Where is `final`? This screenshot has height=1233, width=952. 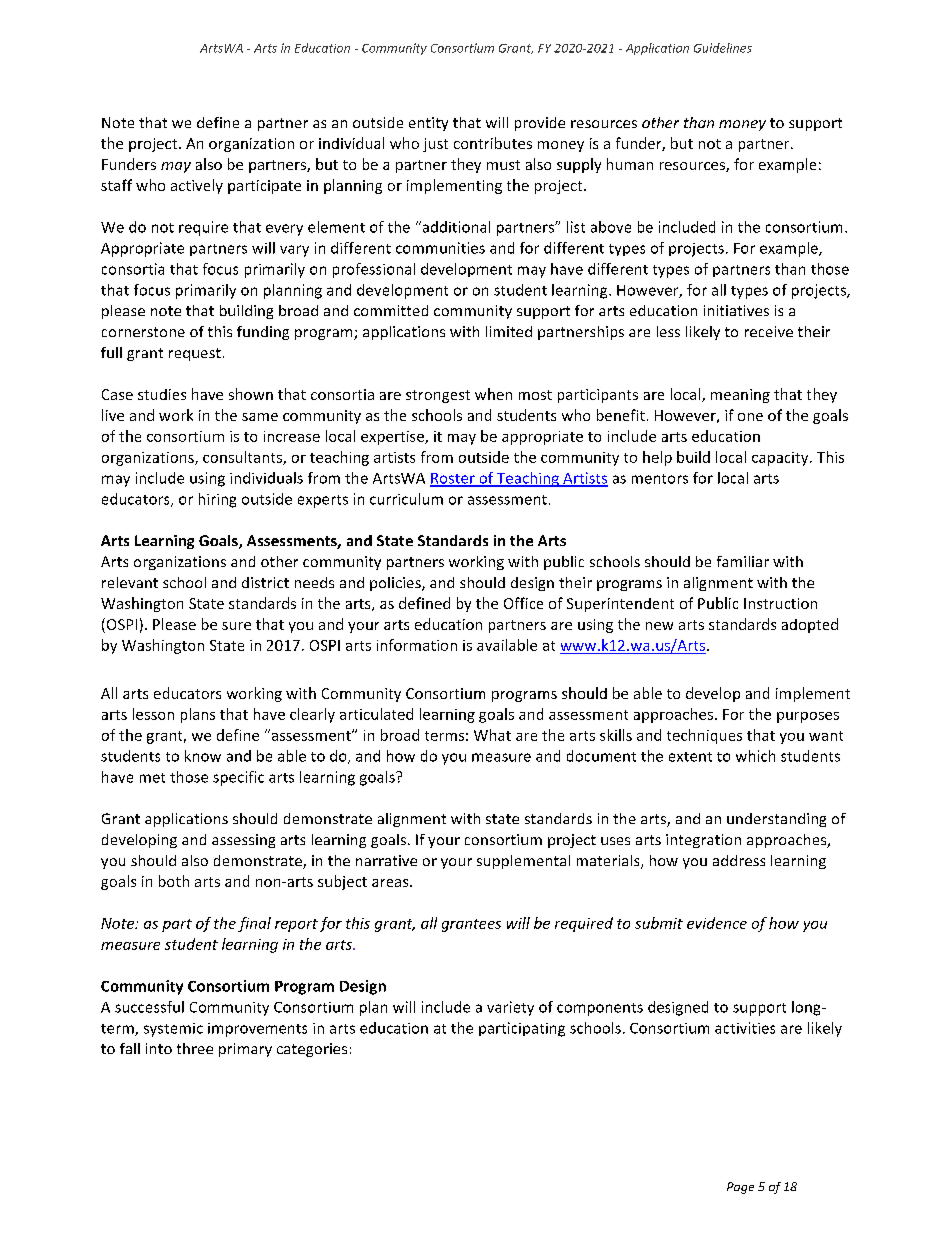 final is located at coordinates (254, 924).
